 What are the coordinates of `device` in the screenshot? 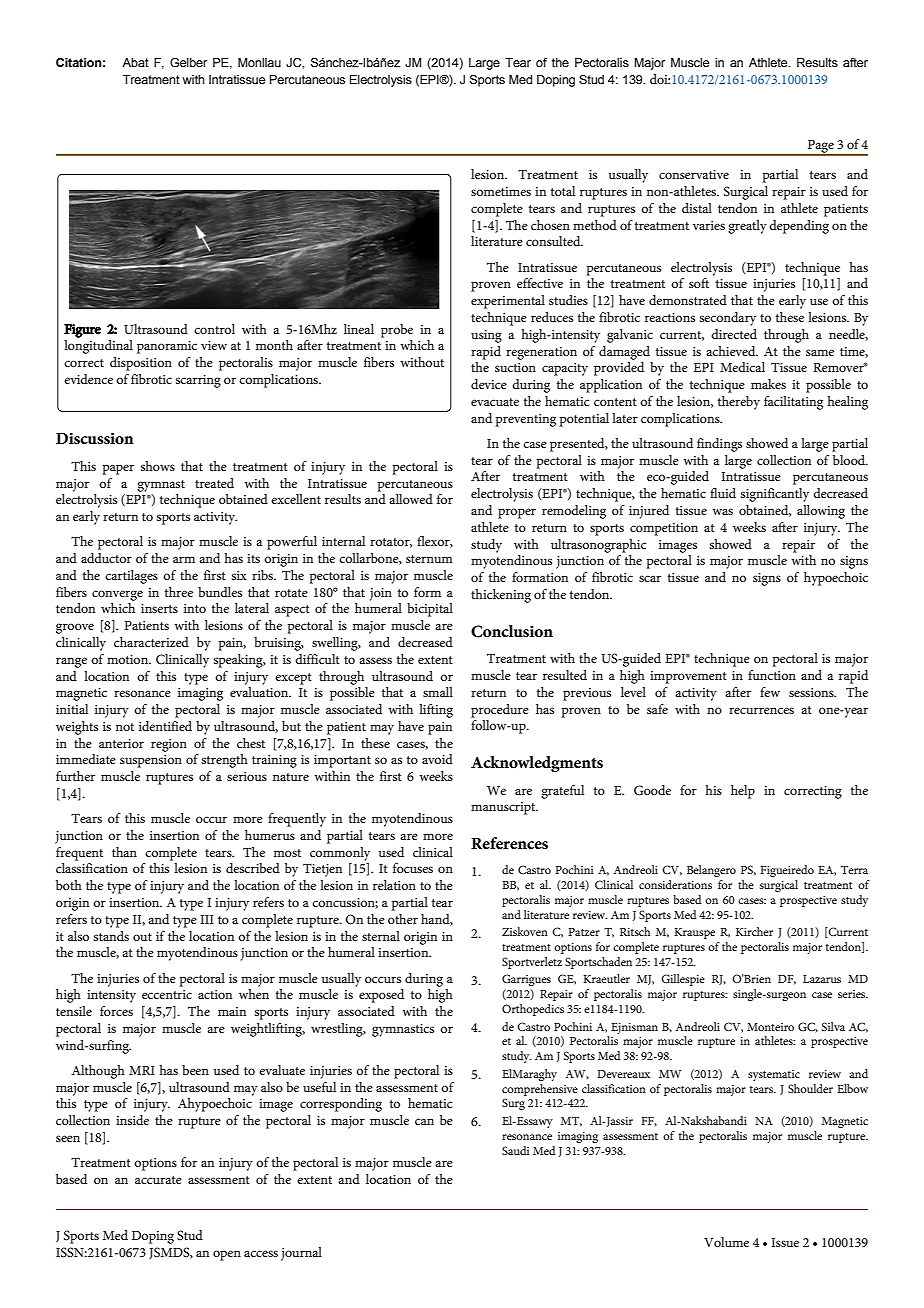 It's located at (489, 384).
